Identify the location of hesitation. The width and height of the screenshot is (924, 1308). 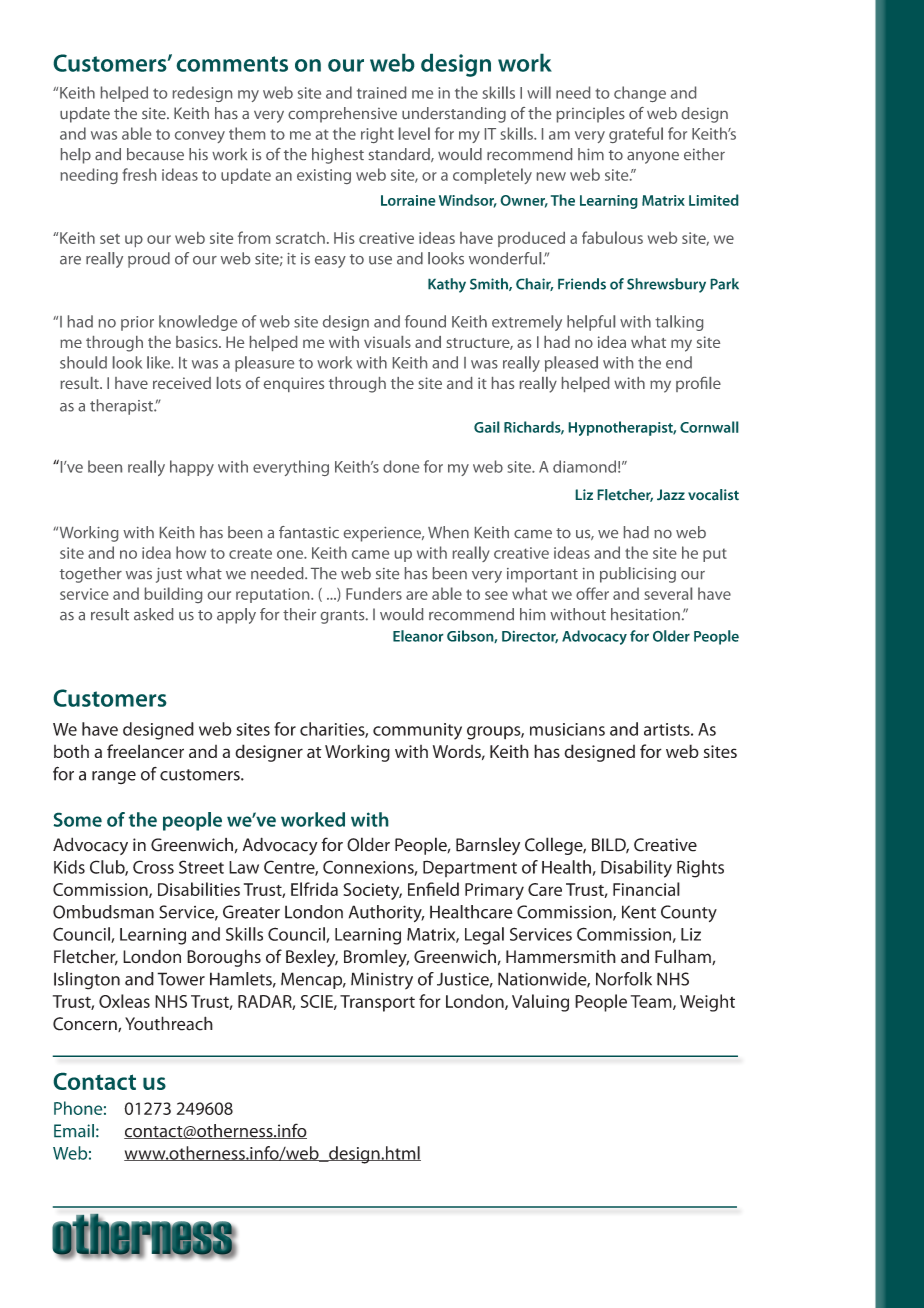
(645, 614).
